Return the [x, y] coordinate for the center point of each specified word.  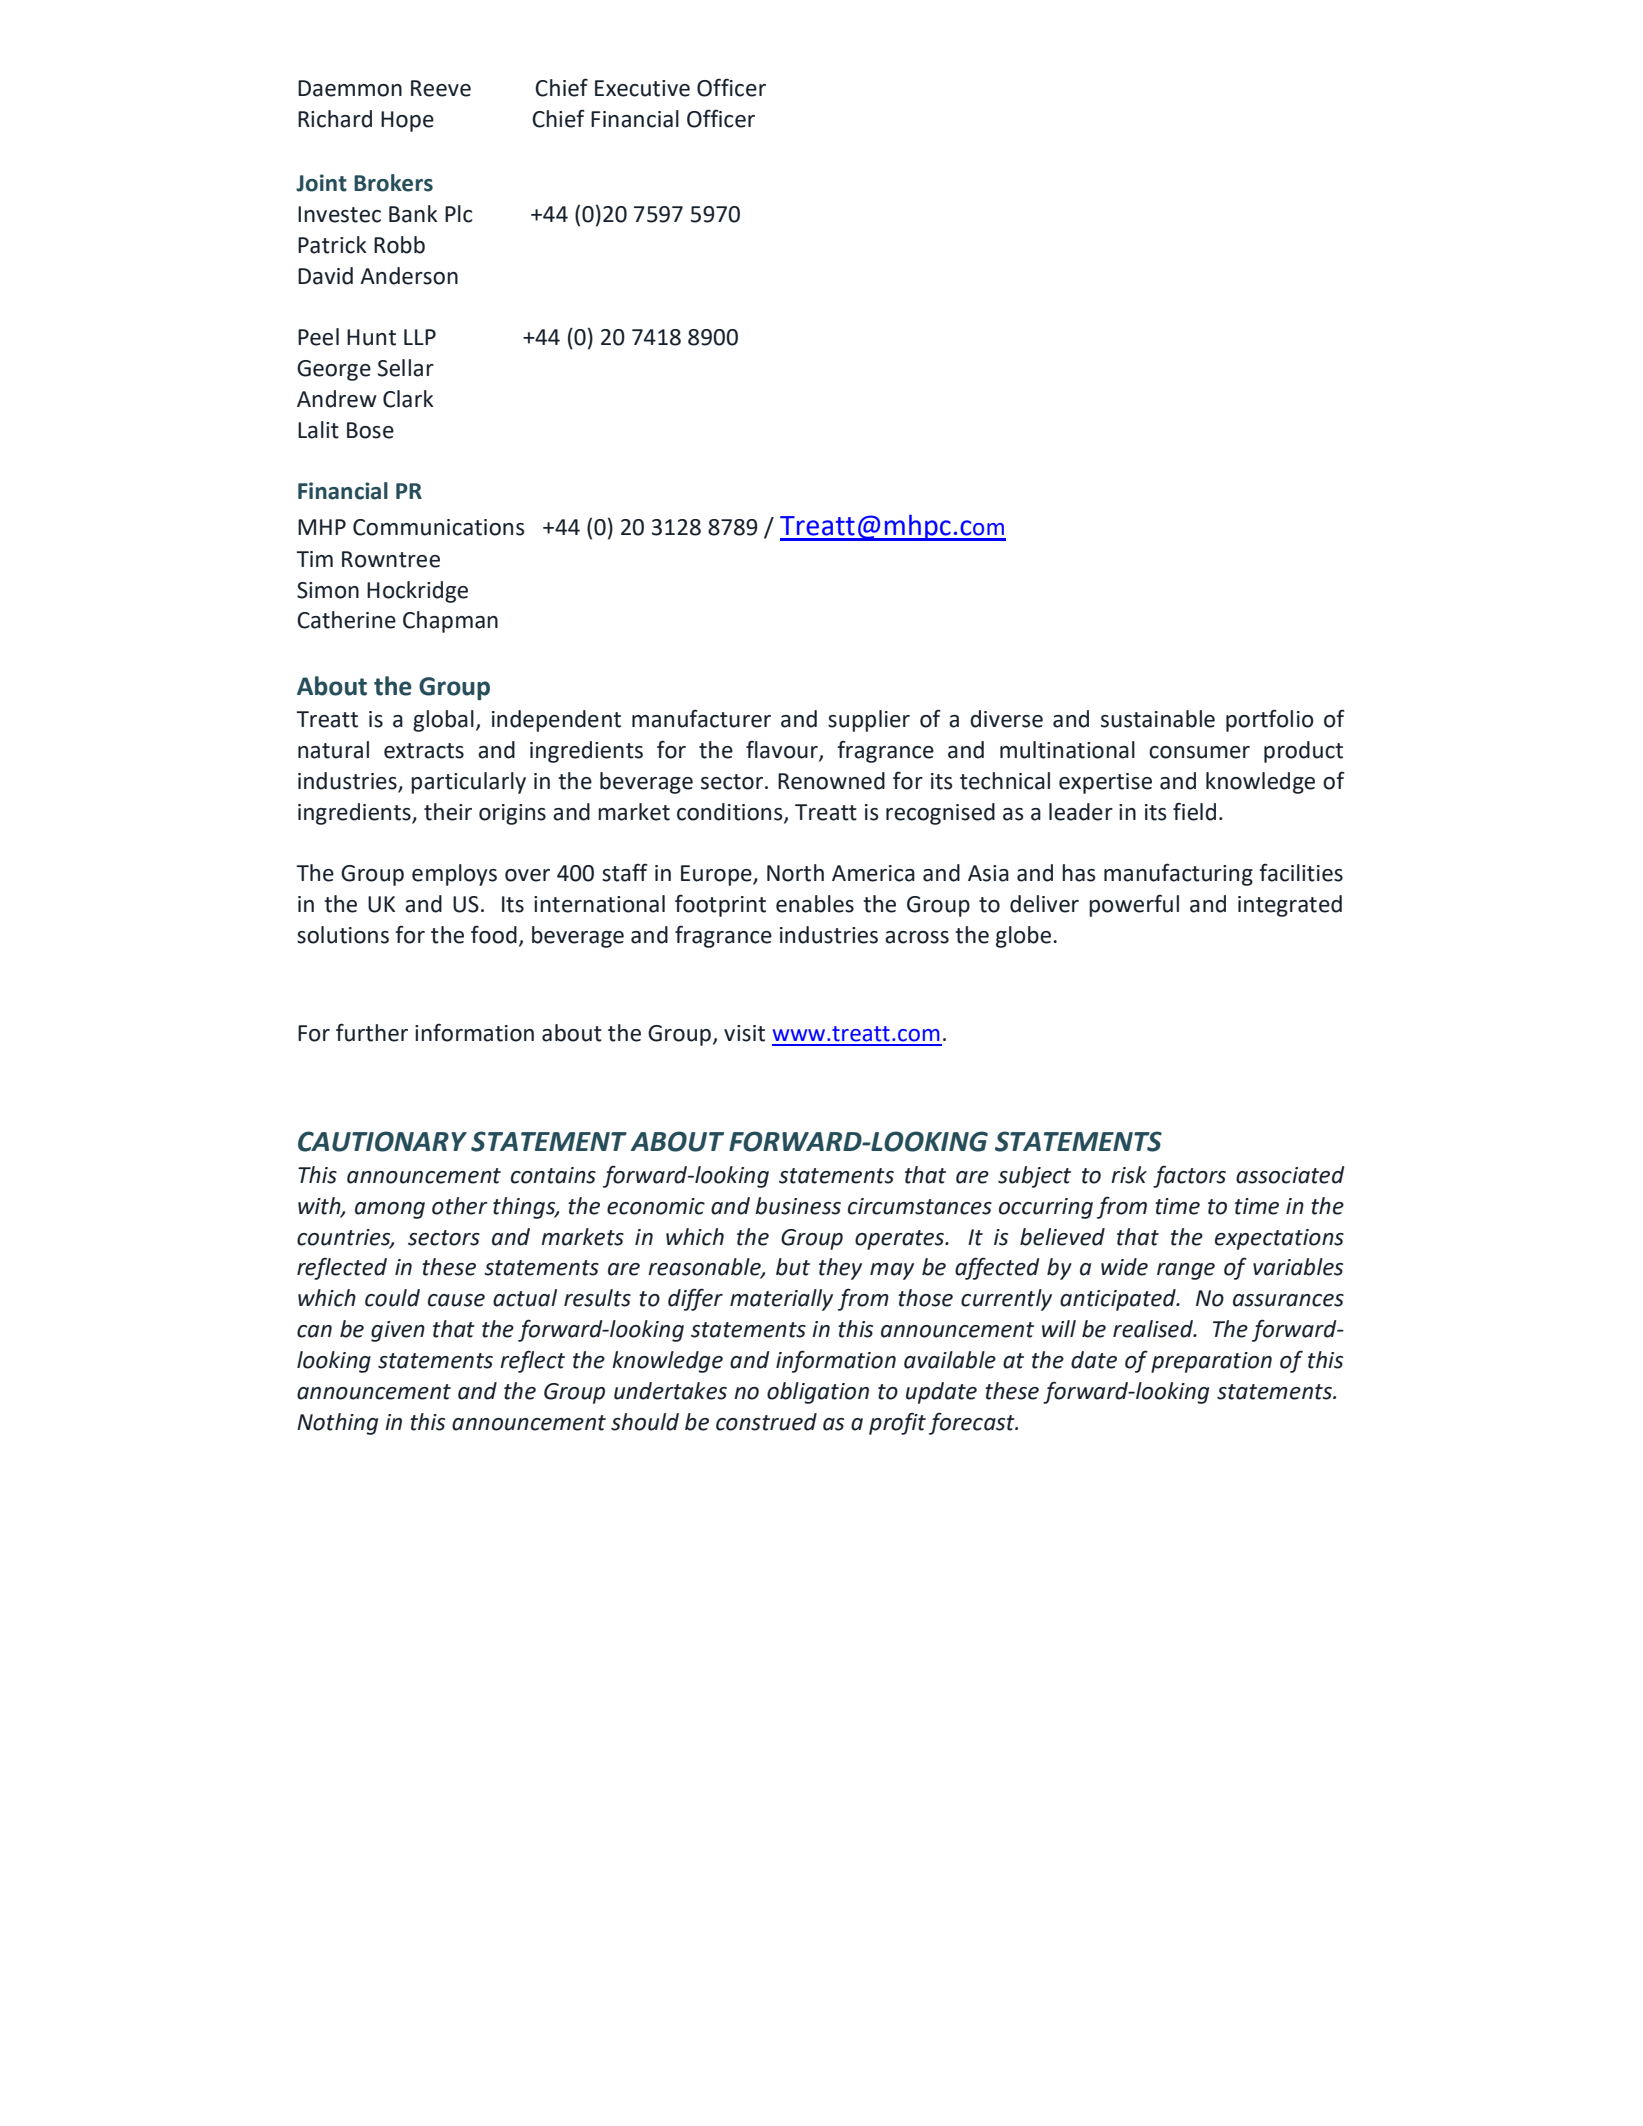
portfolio [1270, 720]
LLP [420, 337]
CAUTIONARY [382, 1141]
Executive [642, 88]
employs [454, 875]
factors [1189, 1176]
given [398, 1331]
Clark [408, 399]
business [798, 1206]
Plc [458, 214]
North [795, 873]
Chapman [450, 622]
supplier [869, 721]
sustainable [1158, 719]
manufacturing [1178, 874]
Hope [407, 121]
